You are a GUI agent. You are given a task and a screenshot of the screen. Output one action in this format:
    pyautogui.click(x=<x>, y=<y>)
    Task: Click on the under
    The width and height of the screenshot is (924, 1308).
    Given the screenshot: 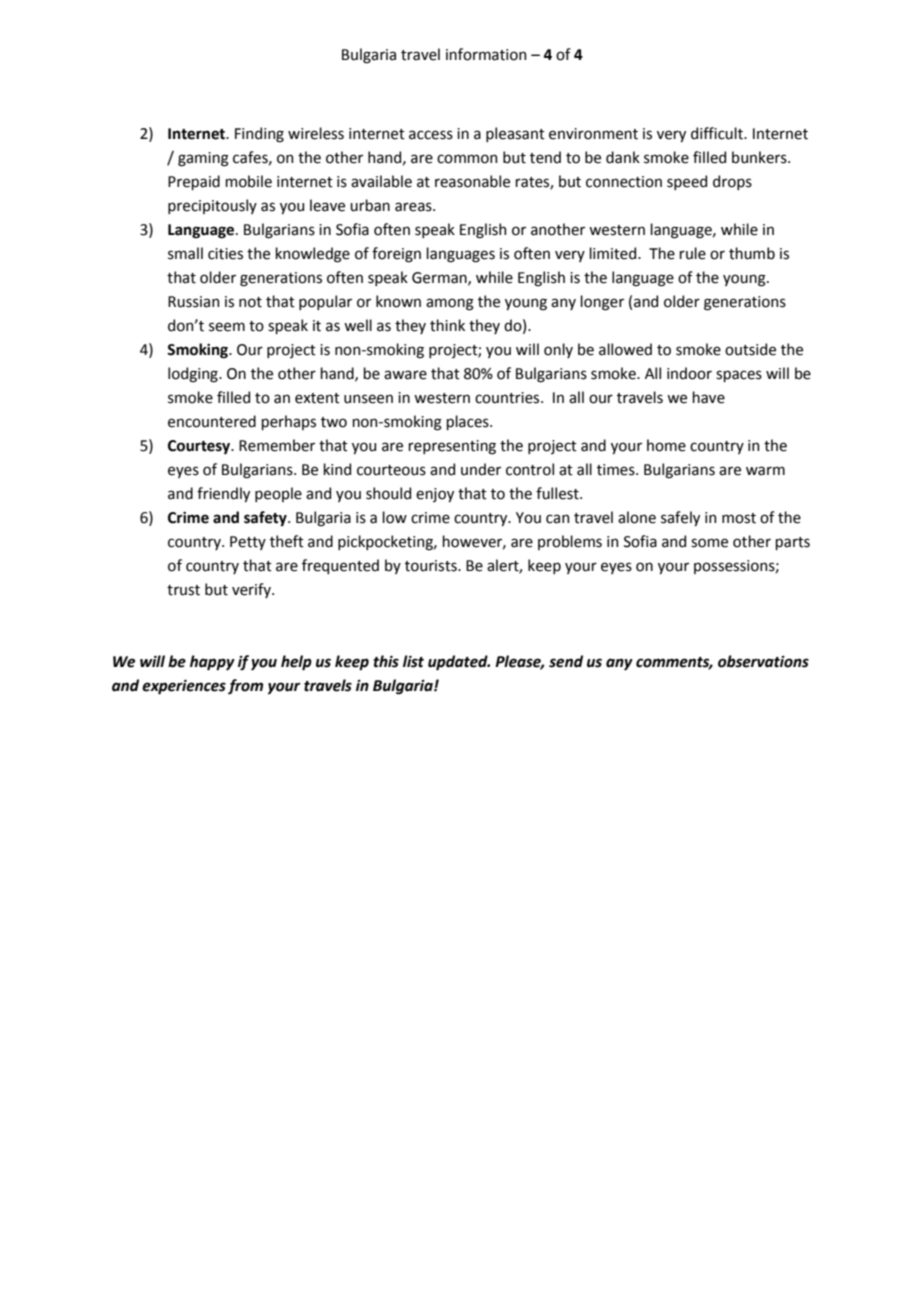 What is the action you would take?
    pyautogui.click(x=481, y=469)
